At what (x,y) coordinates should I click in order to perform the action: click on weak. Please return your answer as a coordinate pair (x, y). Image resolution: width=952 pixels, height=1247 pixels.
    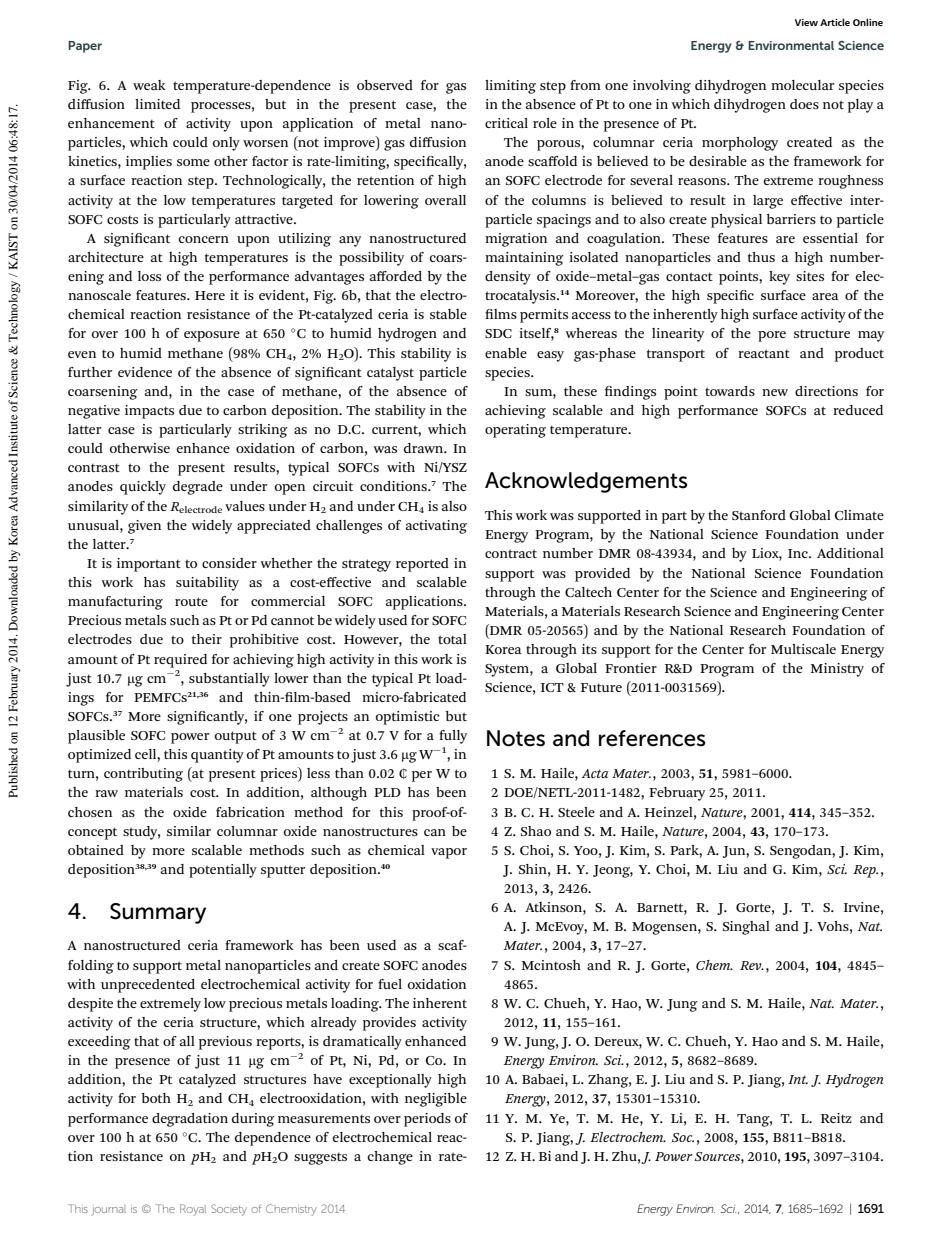
    Looking at the image, I should click on (149, 85).
